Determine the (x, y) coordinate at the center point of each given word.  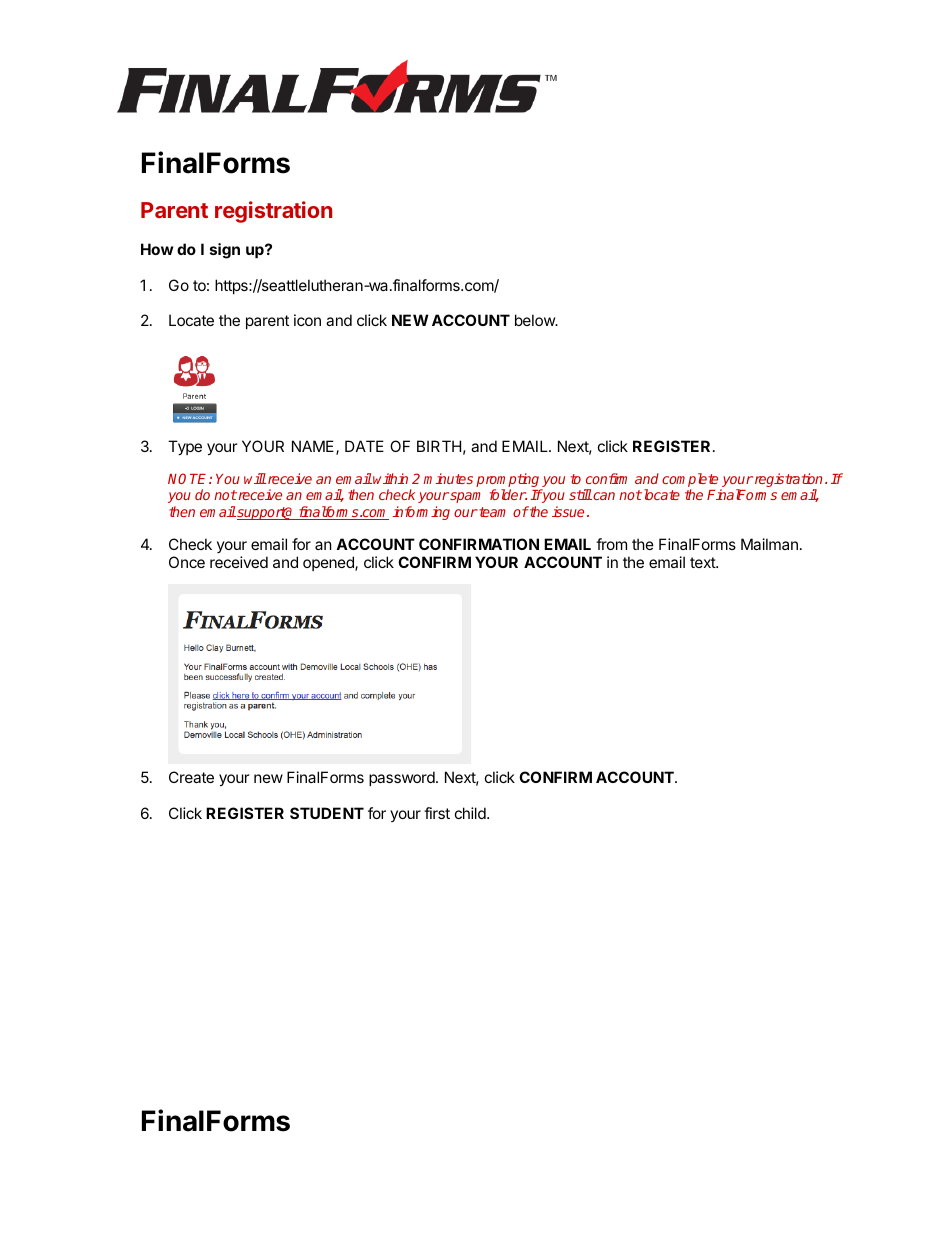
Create (191, 777)
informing (421, 513)
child (471, 813)
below (536, 320)
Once (187, 562)
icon (307, 320)
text (703, 562)
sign (225, 251)
